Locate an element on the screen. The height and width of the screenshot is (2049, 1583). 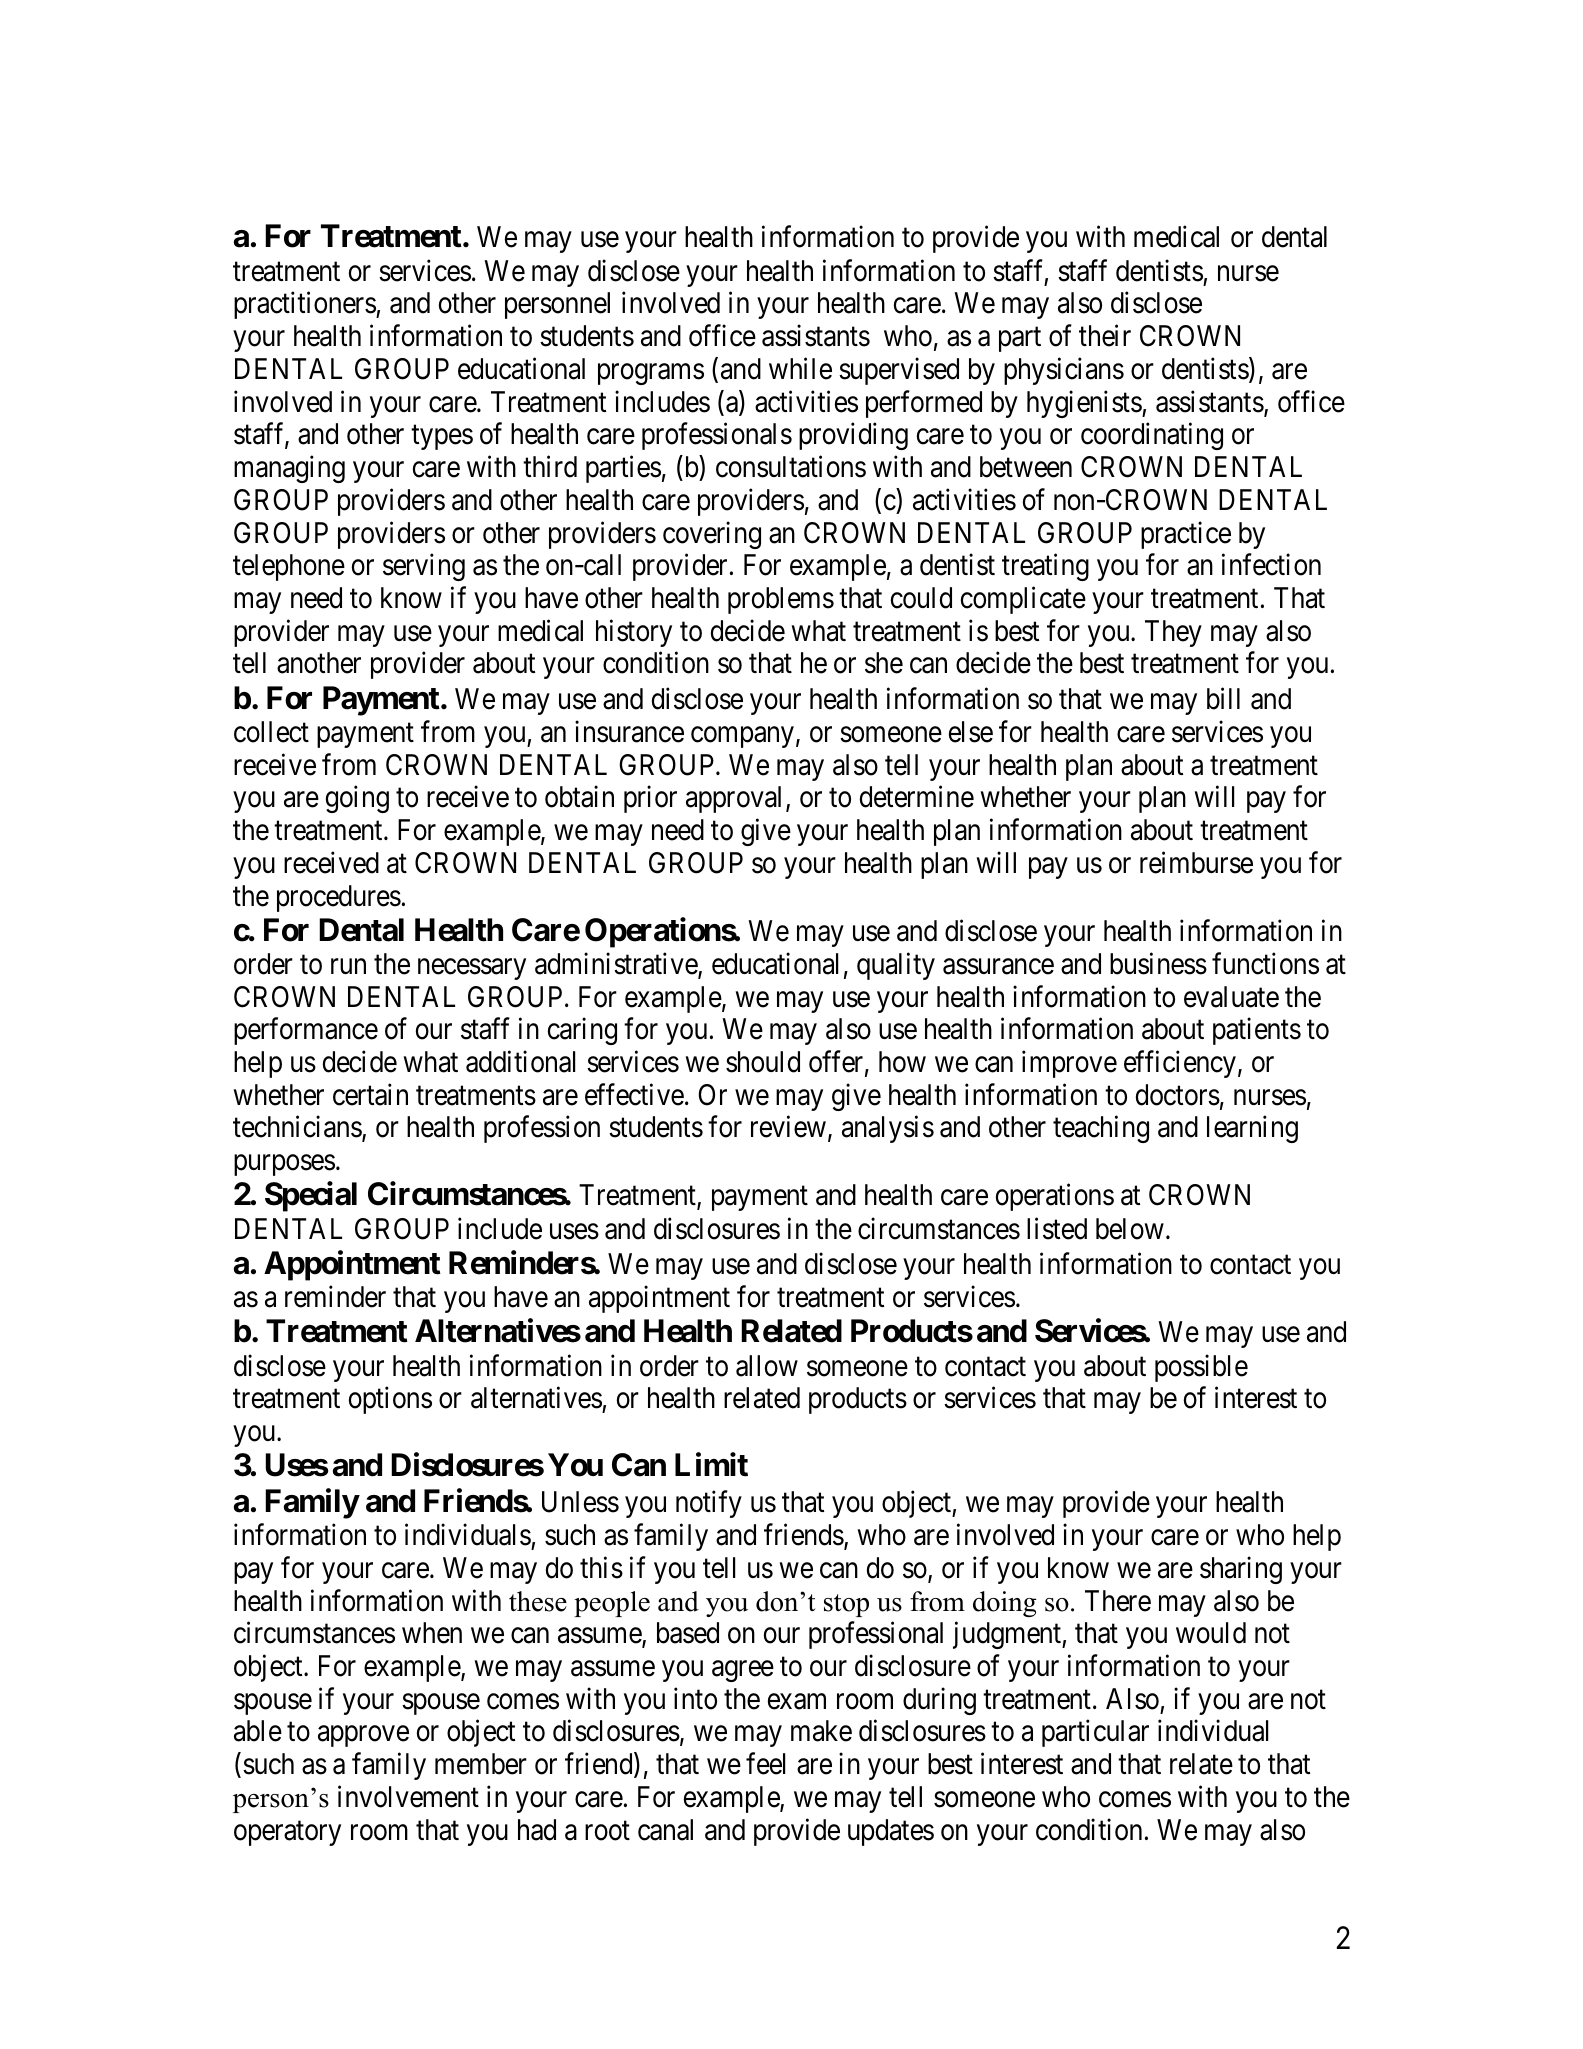
their is located at coordinates (1105, 336).
